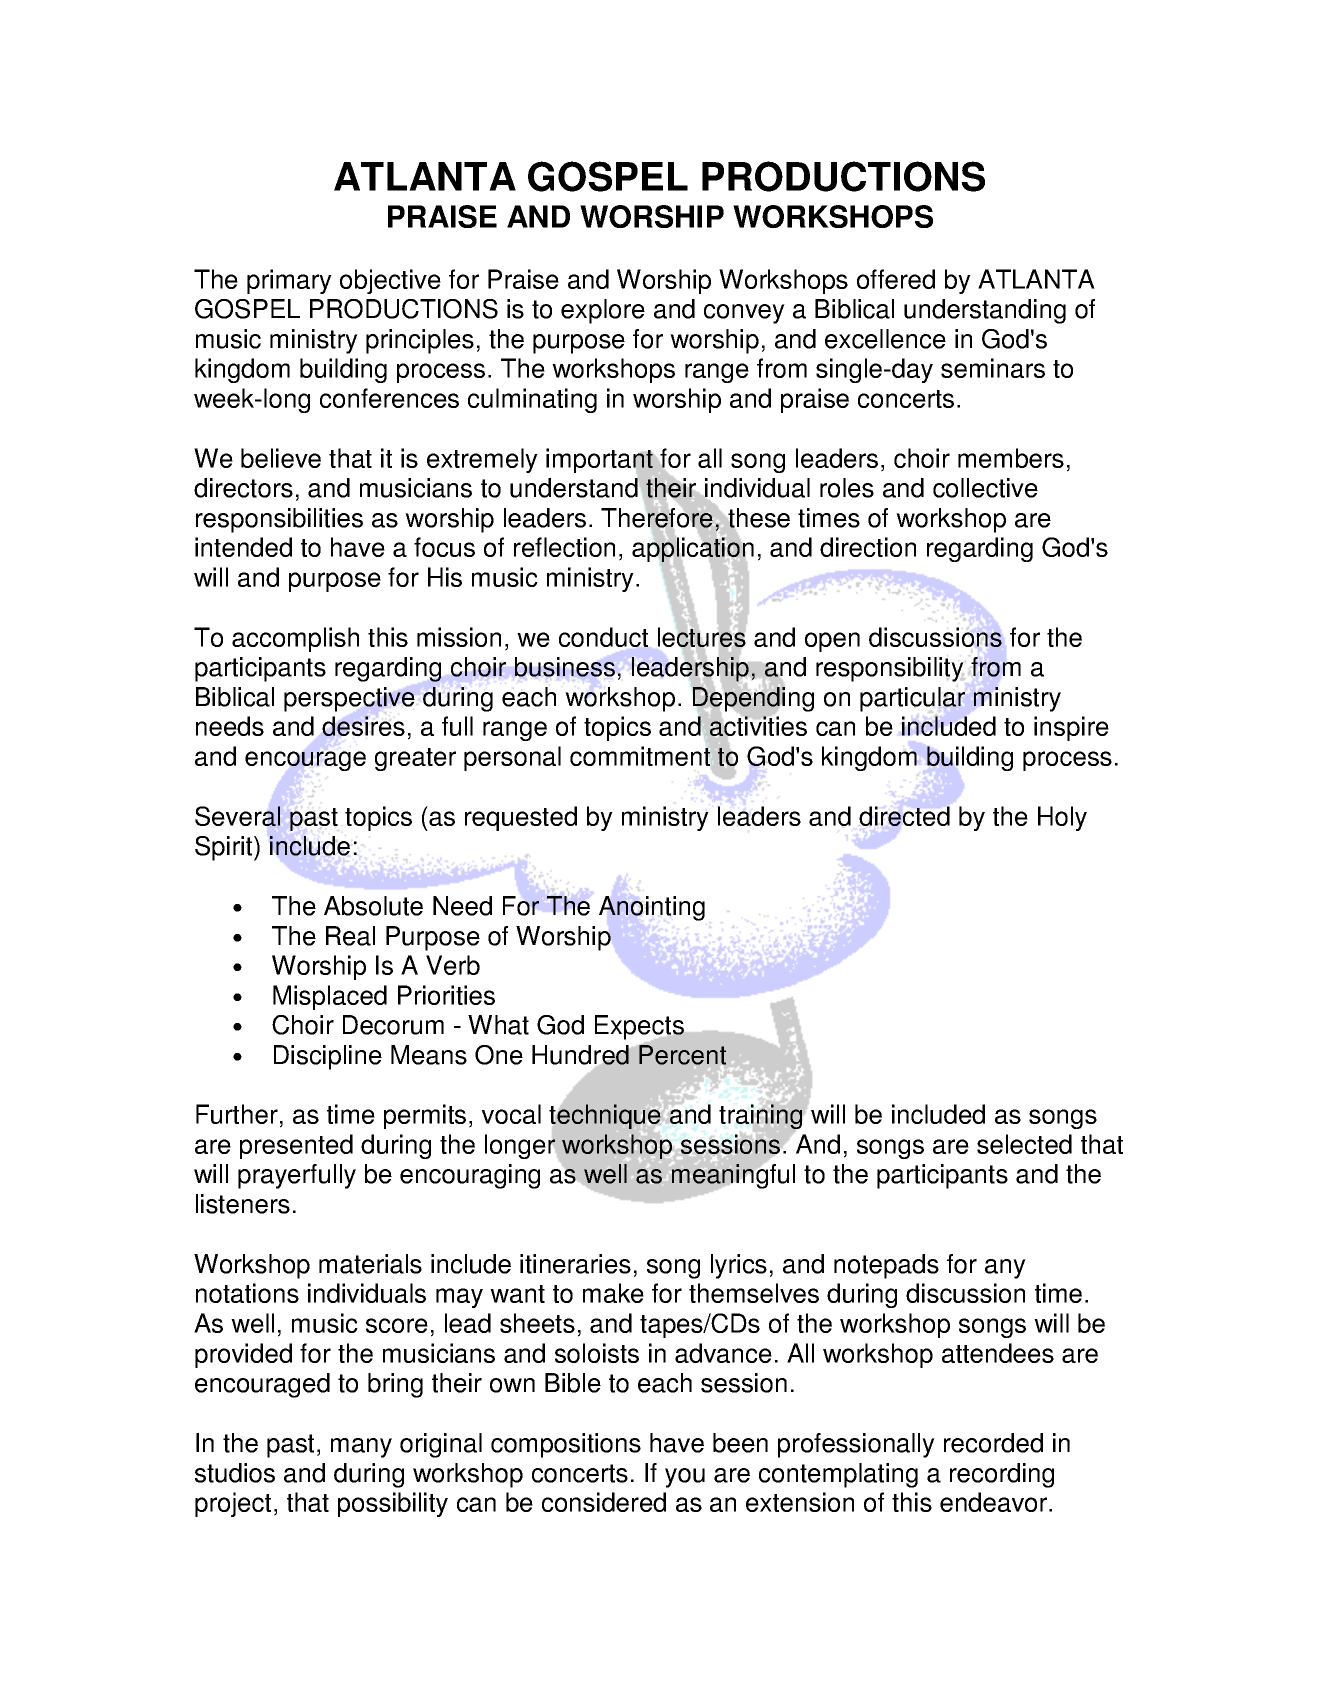  I want to click on you, so click(685, 1478).
